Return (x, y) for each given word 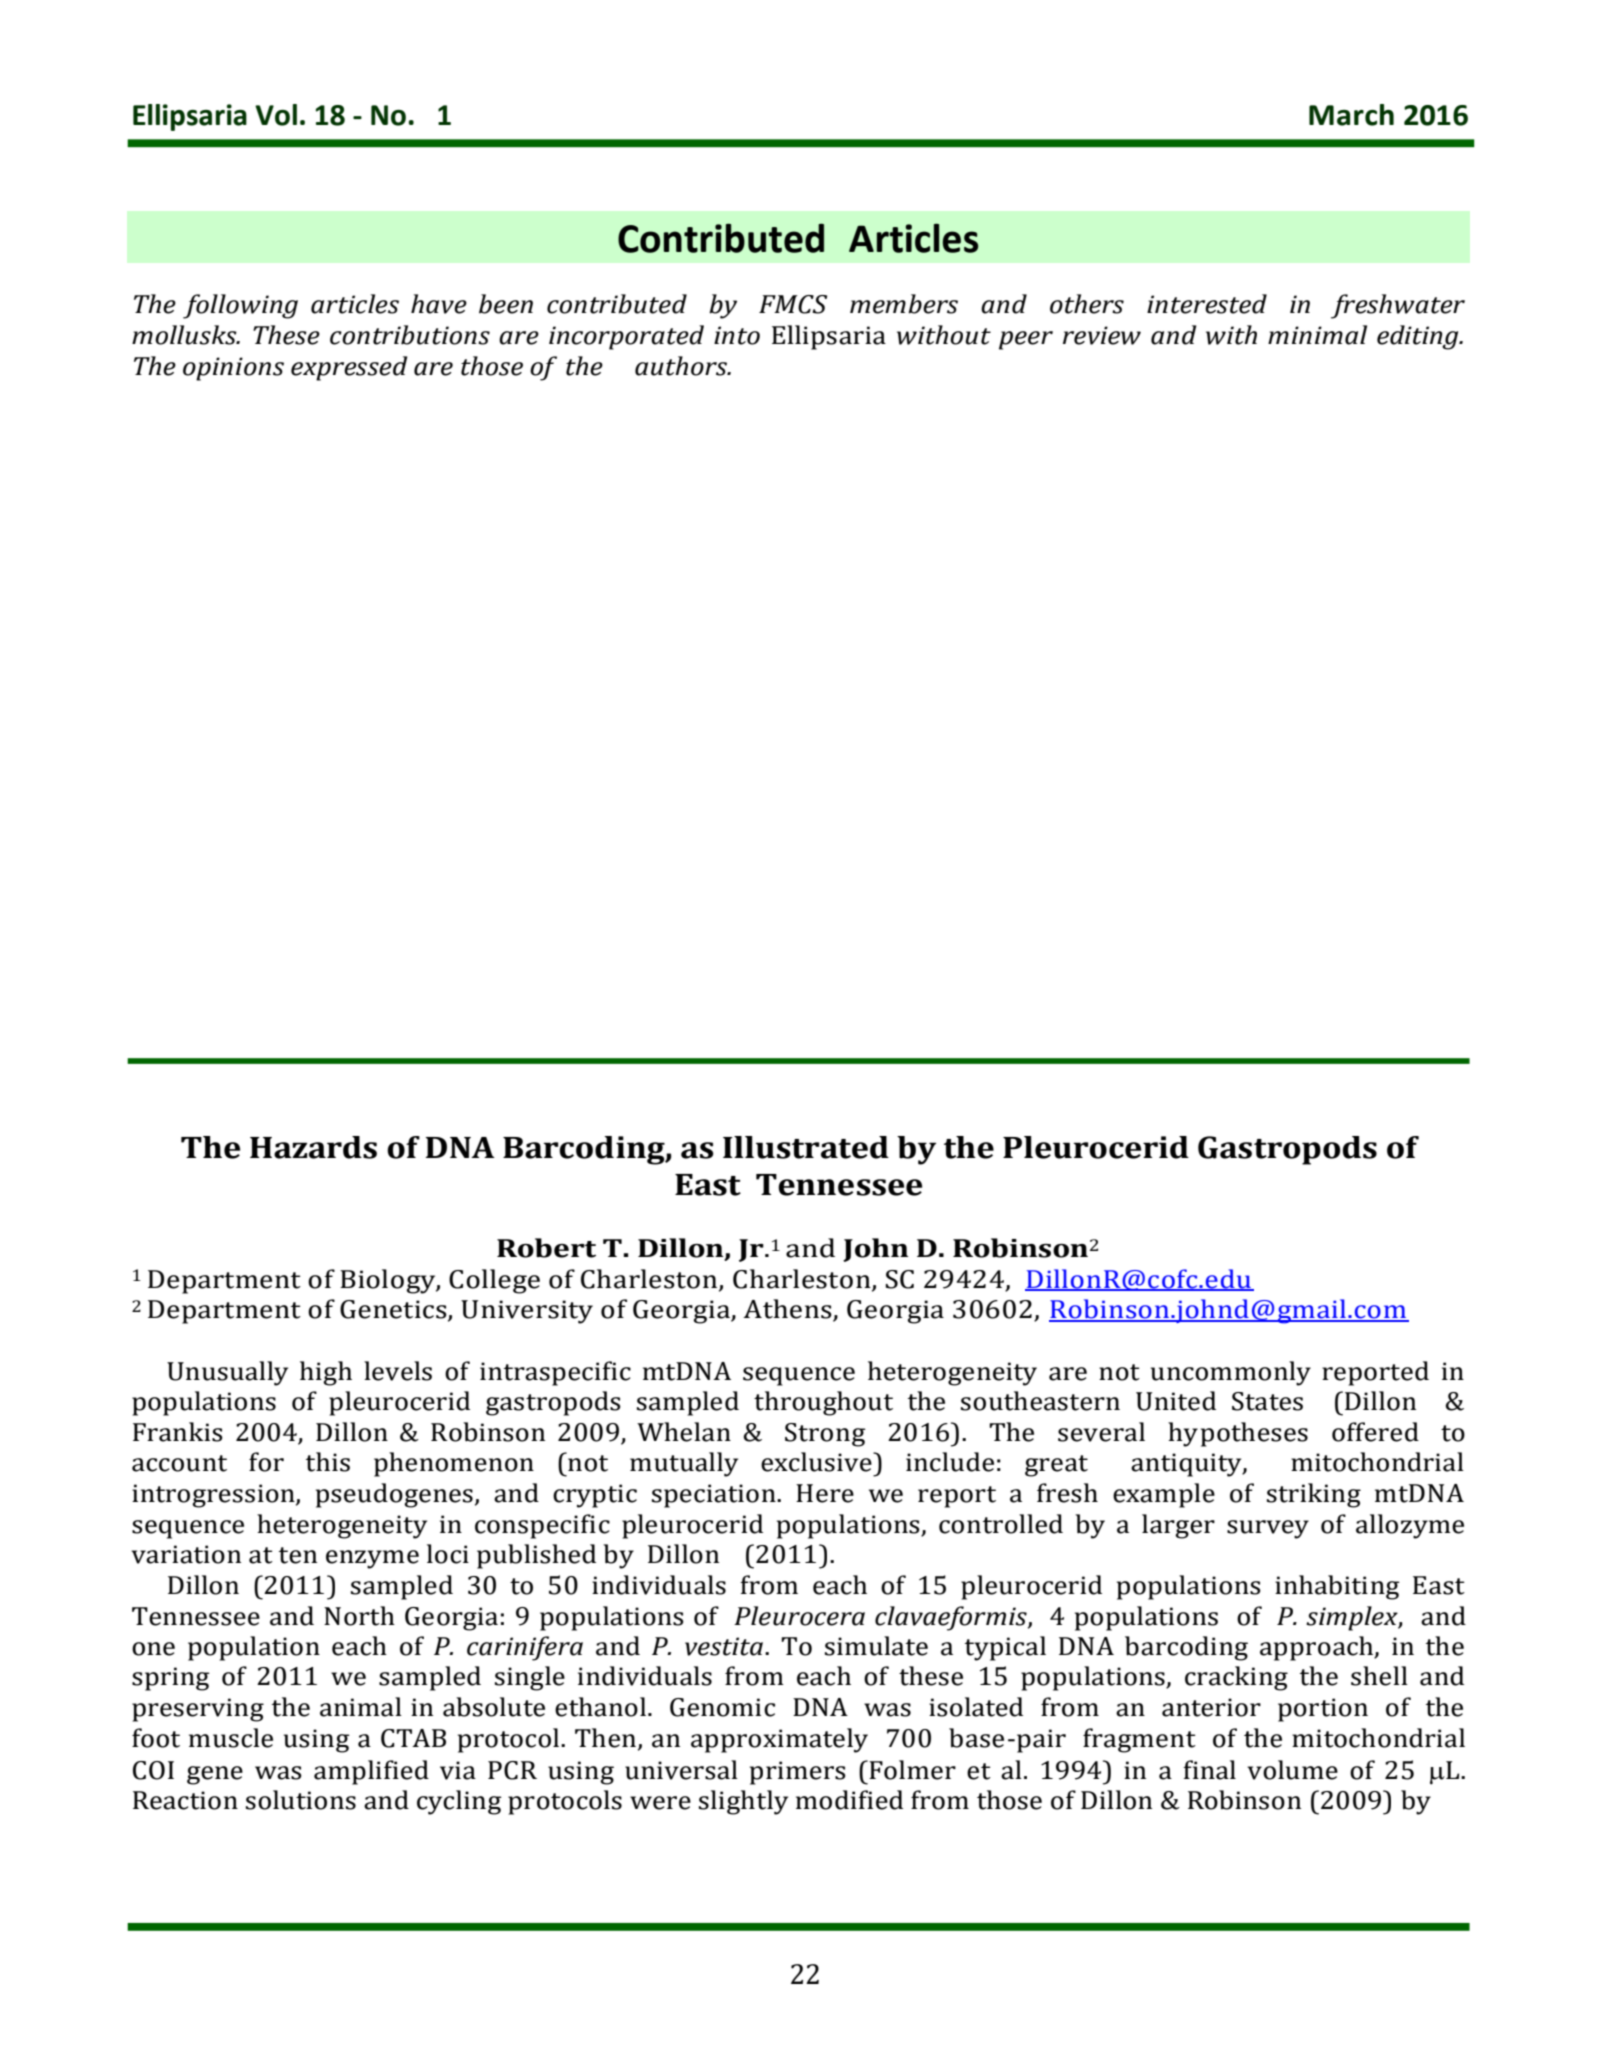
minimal (1317, 335)
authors (682, 366)
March (1351, 115)
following (240, 306)
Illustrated (806, 1147)
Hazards (313, 1147)
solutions (301, 1800)
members (904, 304)
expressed (349, 368)
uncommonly (1231, 1373)
